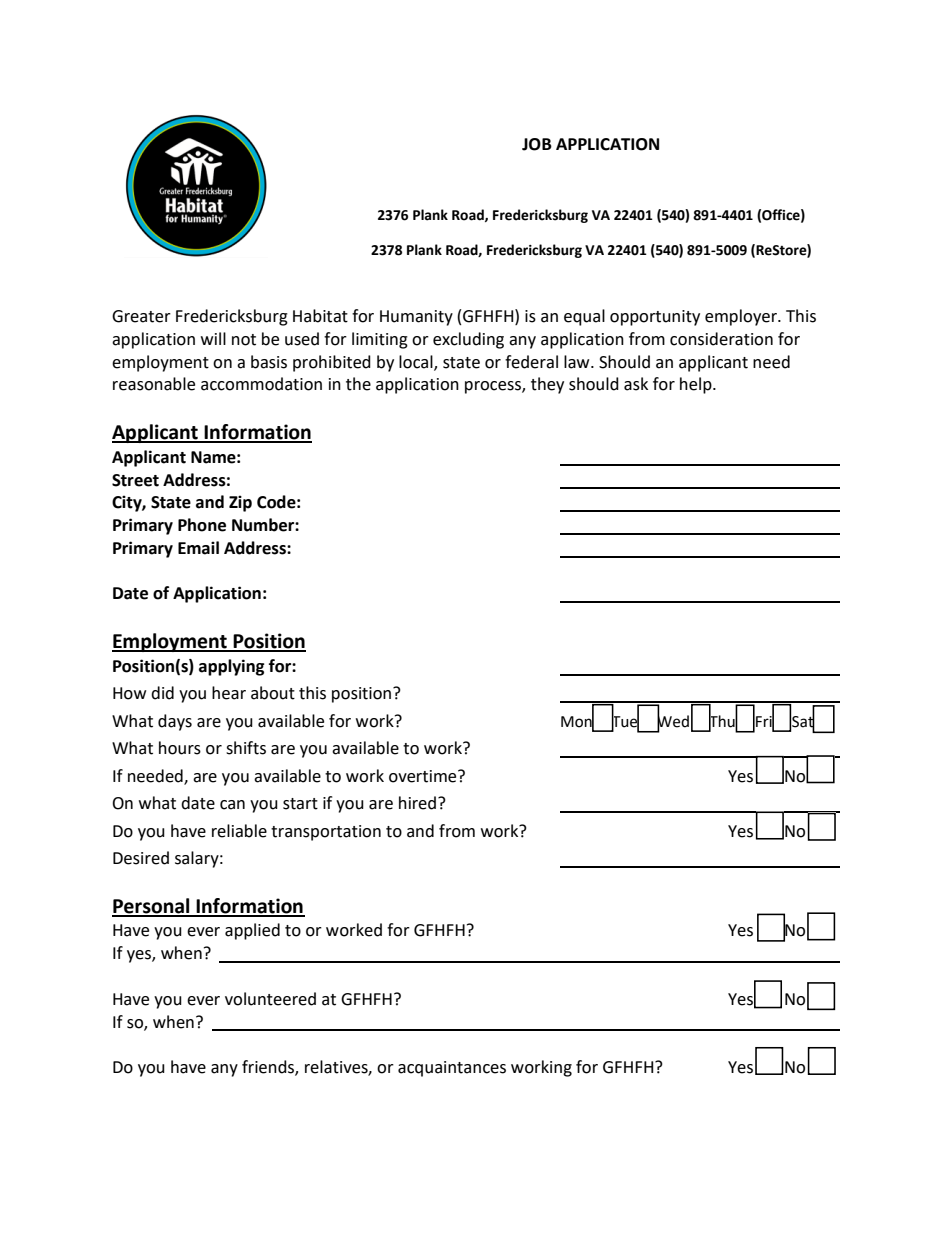  I want to click on process, so click(494, 387).
